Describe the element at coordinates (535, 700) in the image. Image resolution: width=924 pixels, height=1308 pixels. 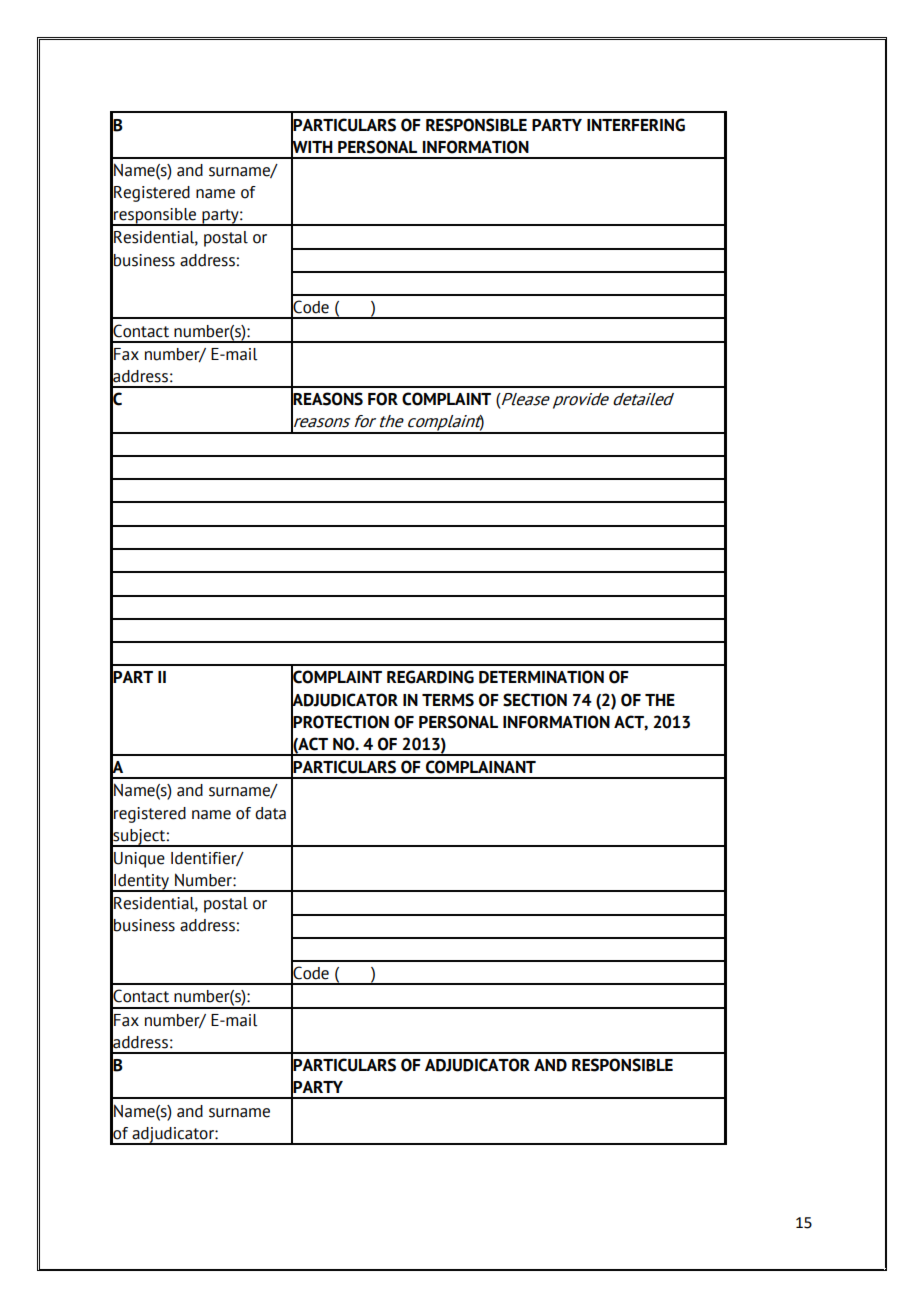
I see `SECTION` at that location.
